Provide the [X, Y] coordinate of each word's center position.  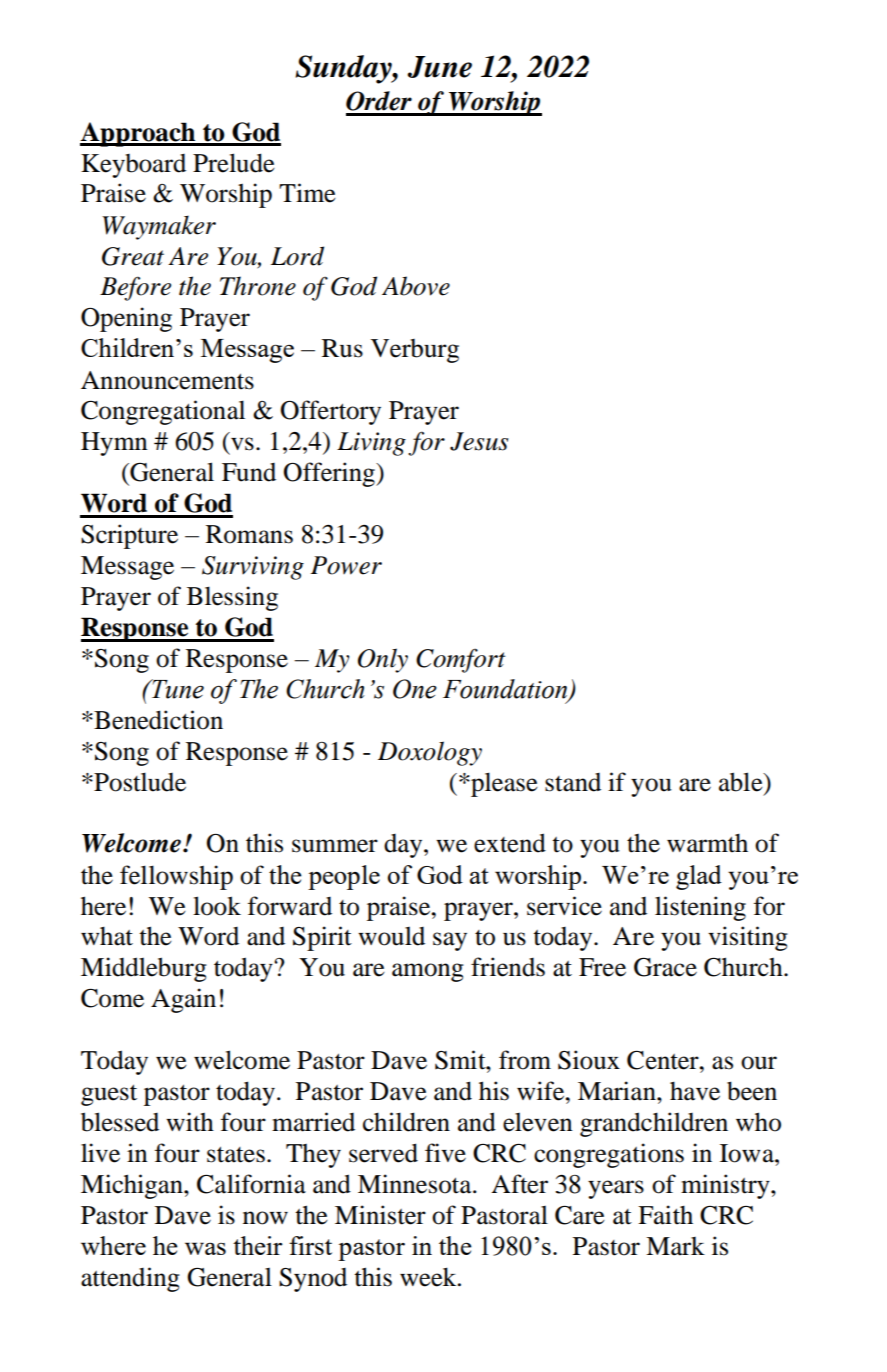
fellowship [176, 877]
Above [416, 286]
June [439, 67]
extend [510, 843]
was [205, 1248]
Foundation [506, 690]
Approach [139, 134]
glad [699, 877]
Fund [249, 472]
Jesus [479, 441]
